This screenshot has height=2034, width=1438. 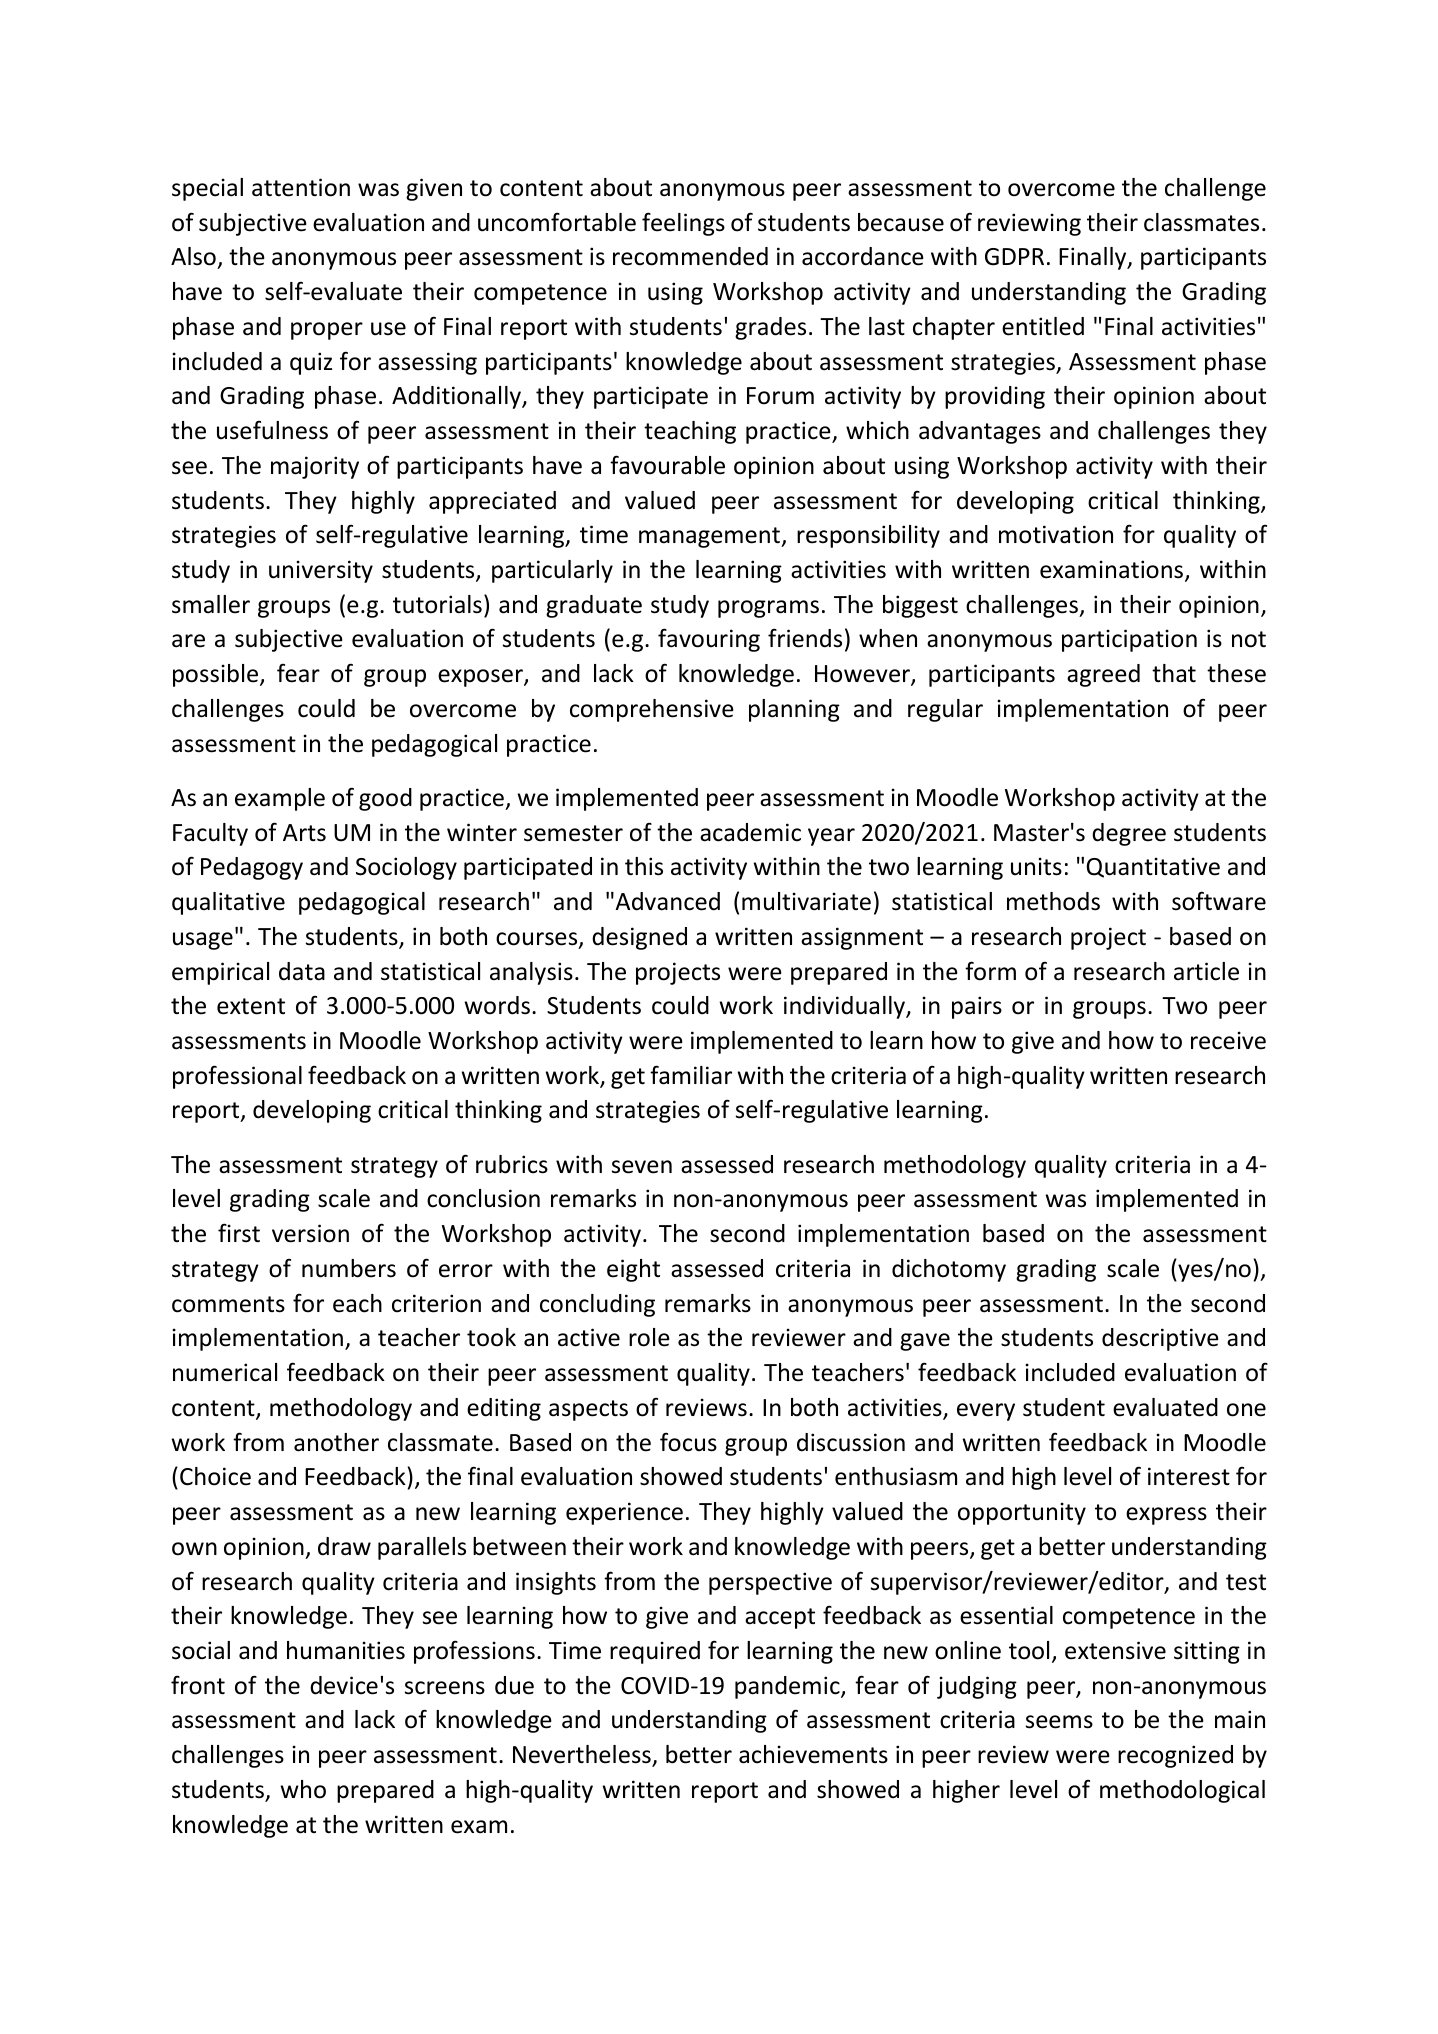 What do you see at coordinates (1014, 257) in the screenshot?
I see `GDPR` at bounding box center [1014, 257].
